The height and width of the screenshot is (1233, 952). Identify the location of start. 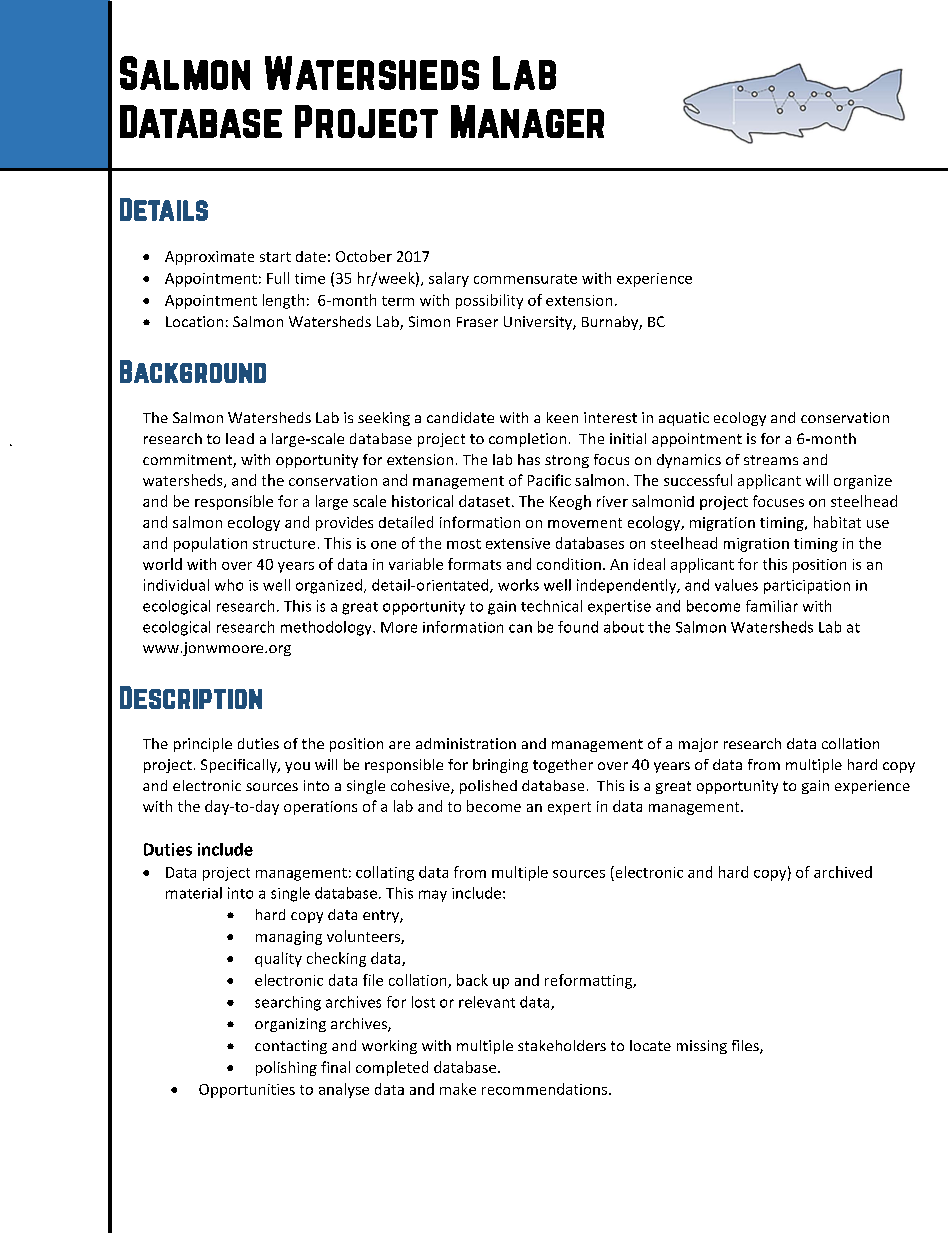
(275, 257).
